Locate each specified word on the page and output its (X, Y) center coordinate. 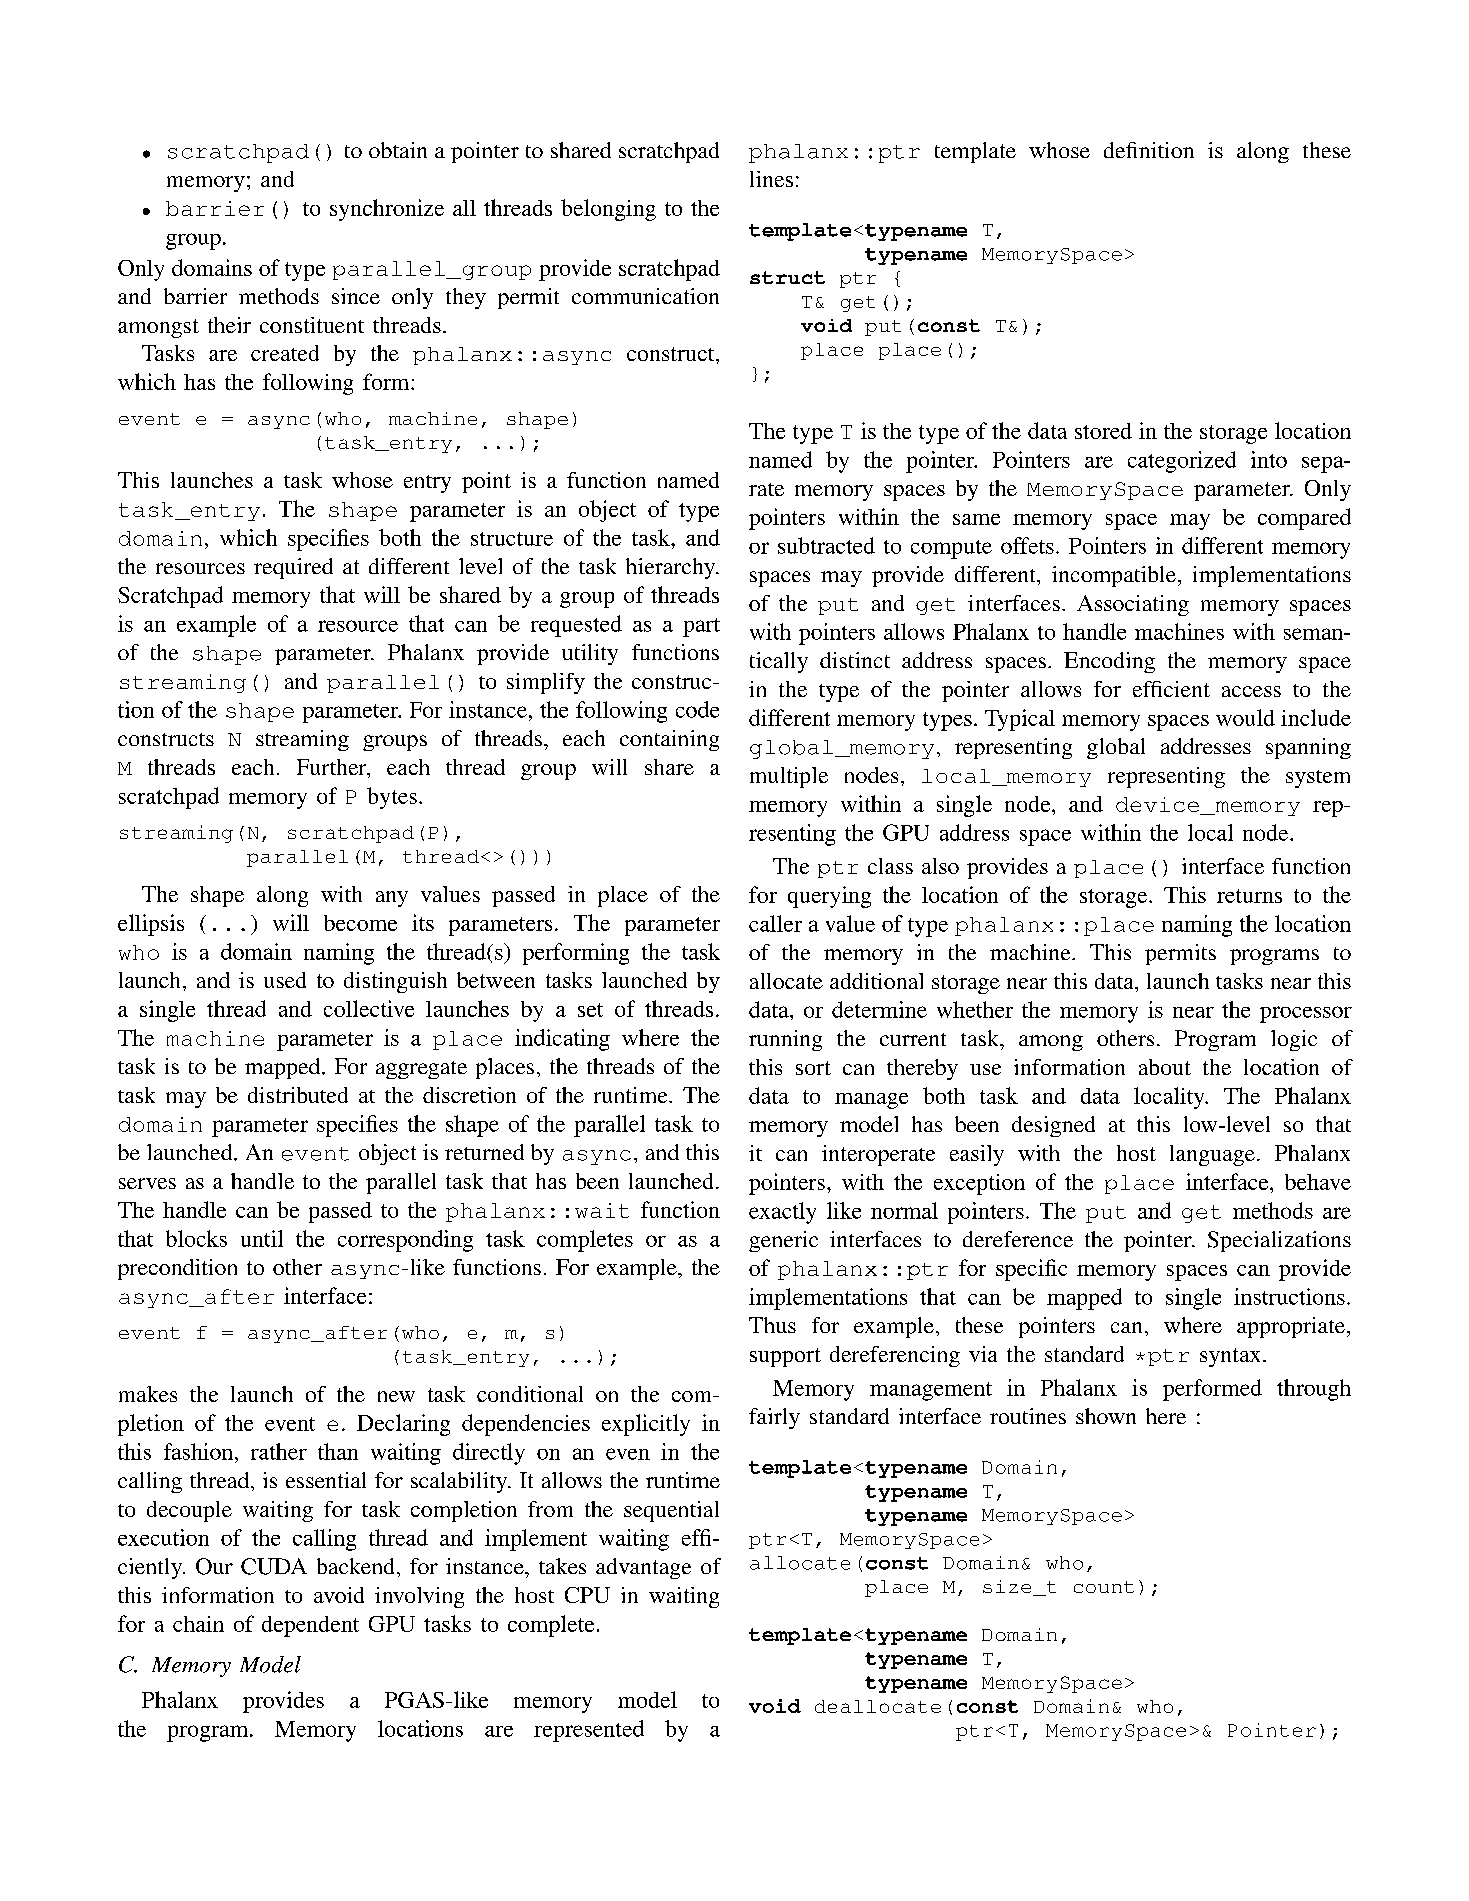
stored (1103, 431)
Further (333, 768)
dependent (310, 1626)
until (262, 1238)
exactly (782, 1213)
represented (589, 1731)
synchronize (387, 210)
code (697, 709)
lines (771, 179)
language (1212, 1155)
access (1251, 691)
